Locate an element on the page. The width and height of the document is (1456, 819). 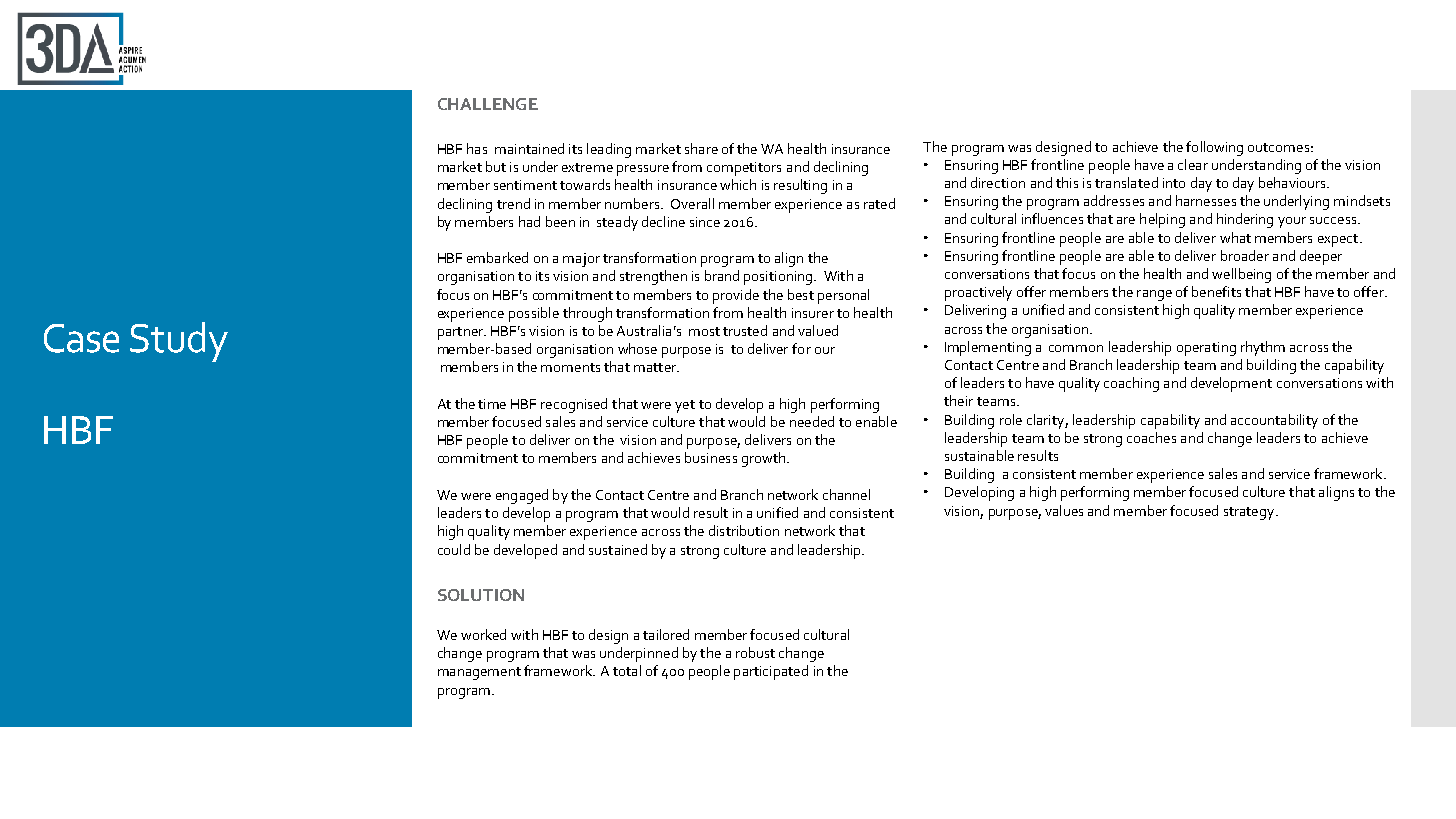
distribution is located at coordinates (744, 530).
